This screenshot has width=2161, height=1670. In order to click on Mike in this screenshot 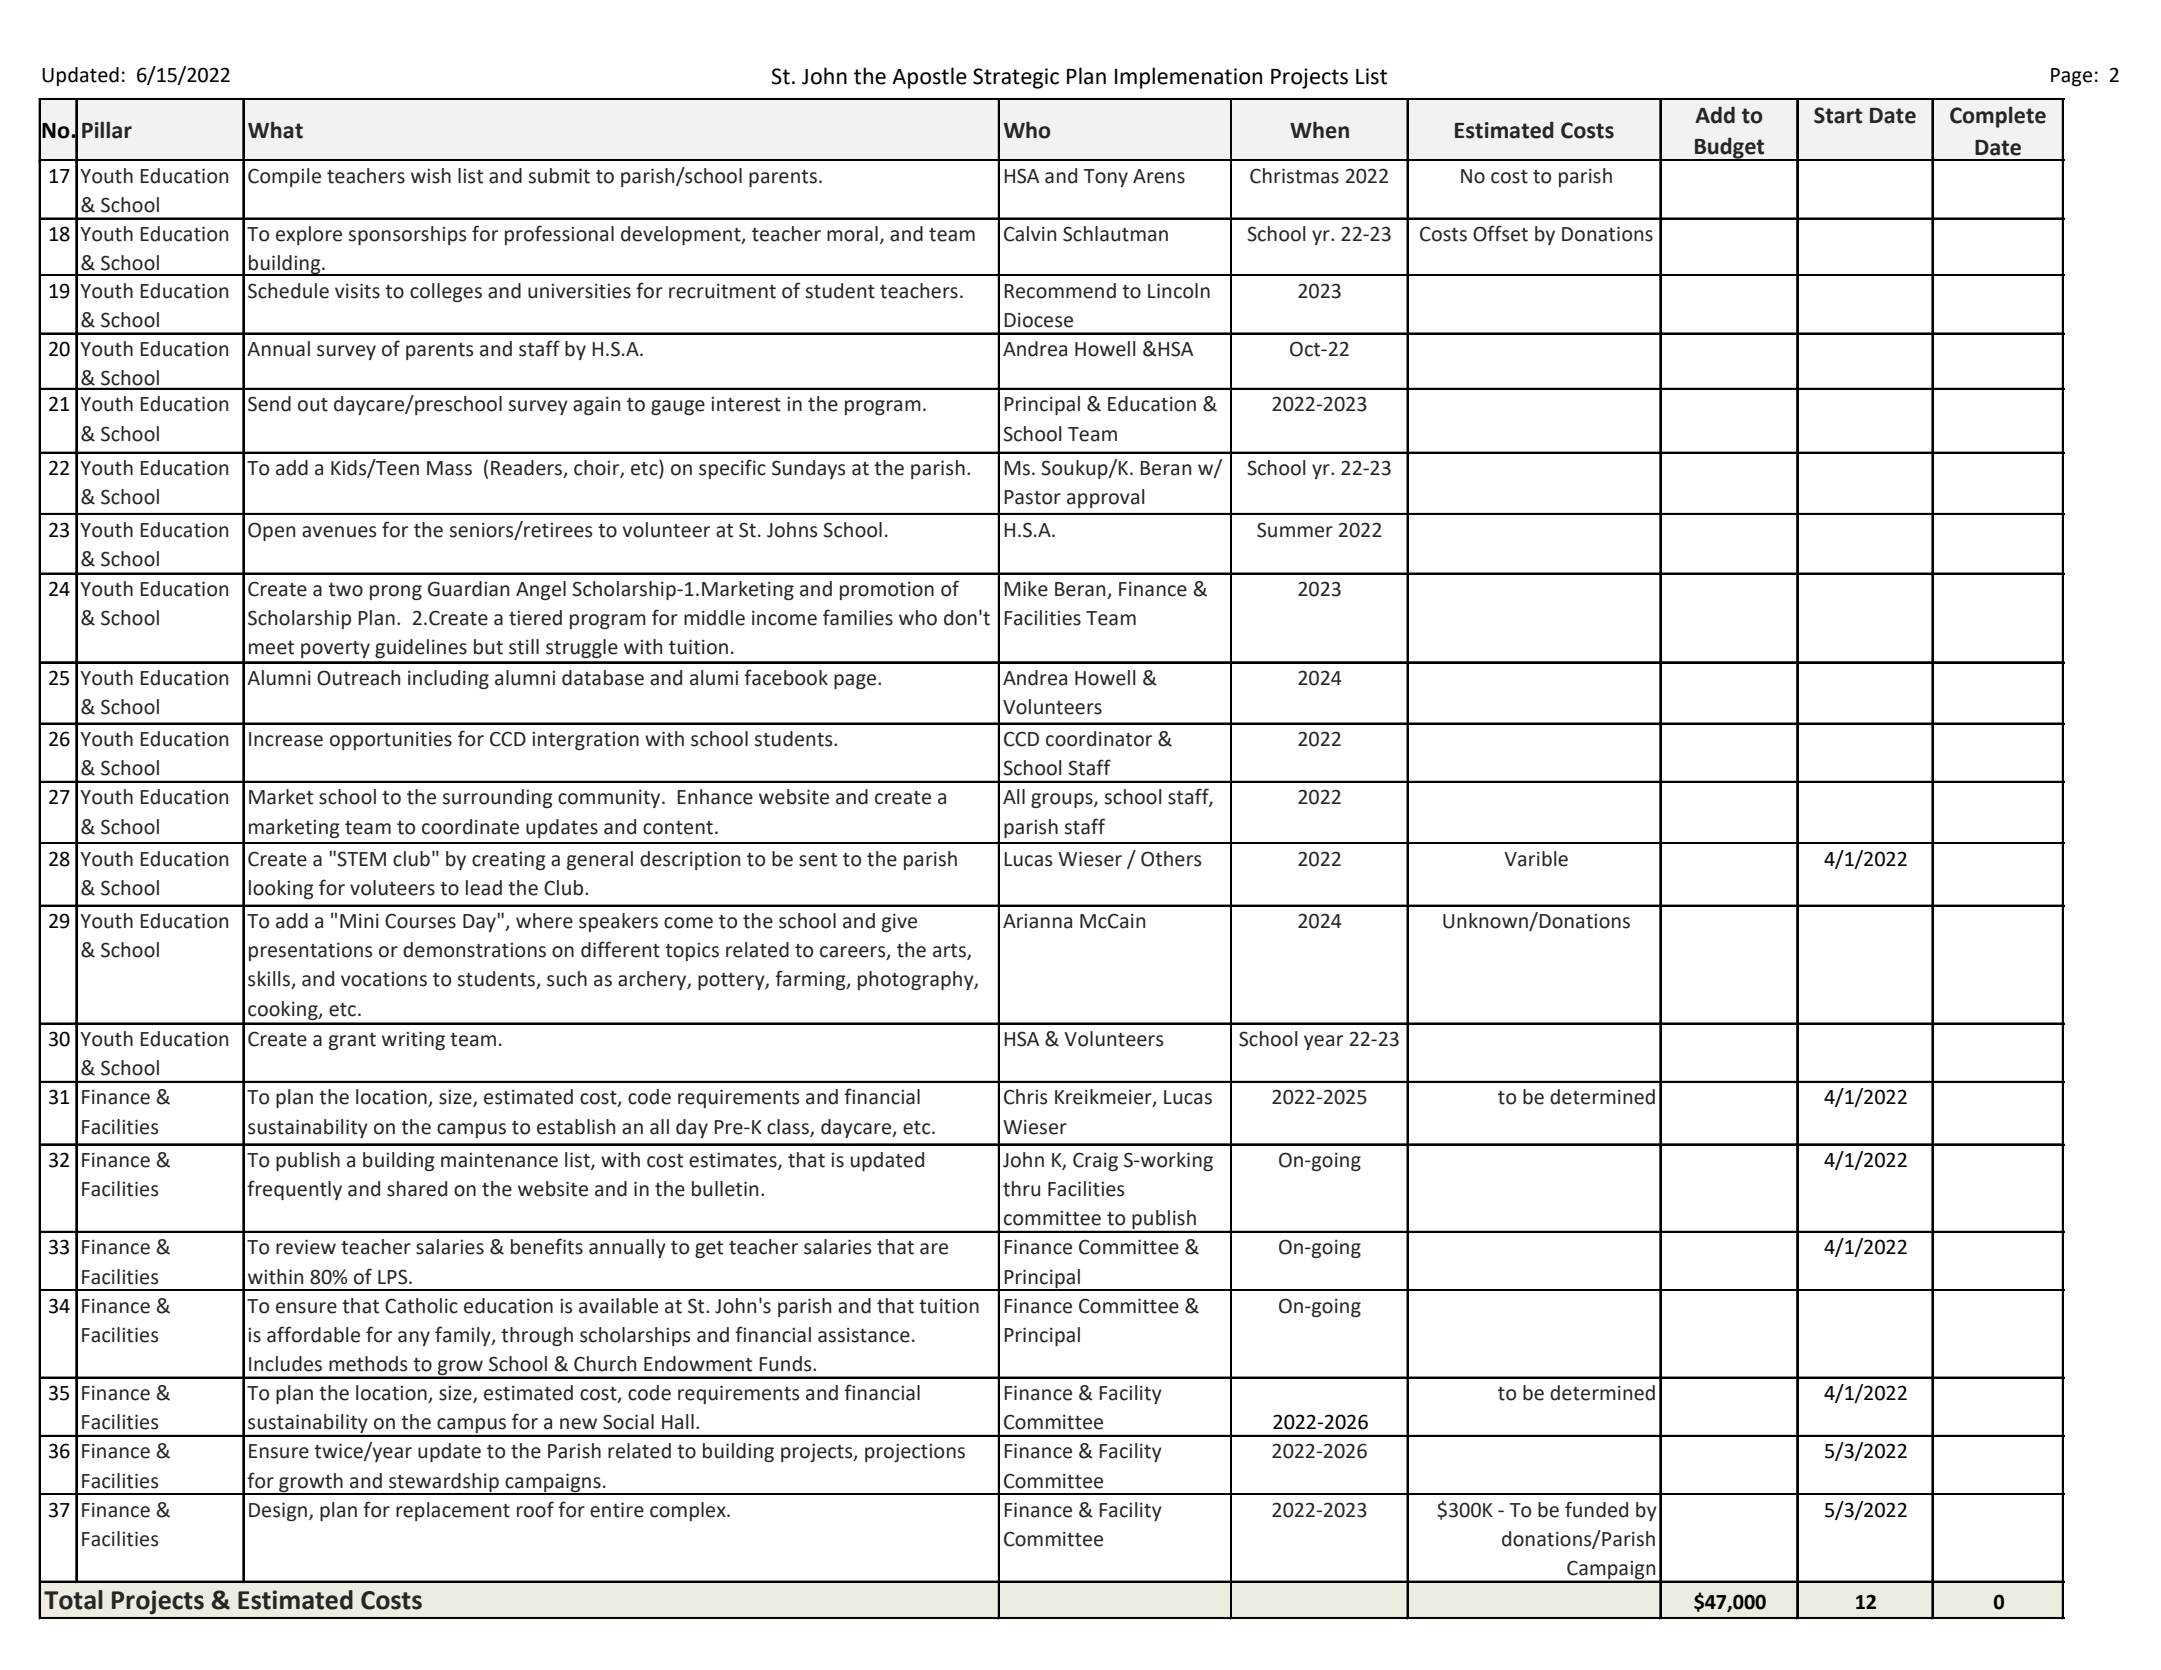, I will do `click(1026, 589)`.
